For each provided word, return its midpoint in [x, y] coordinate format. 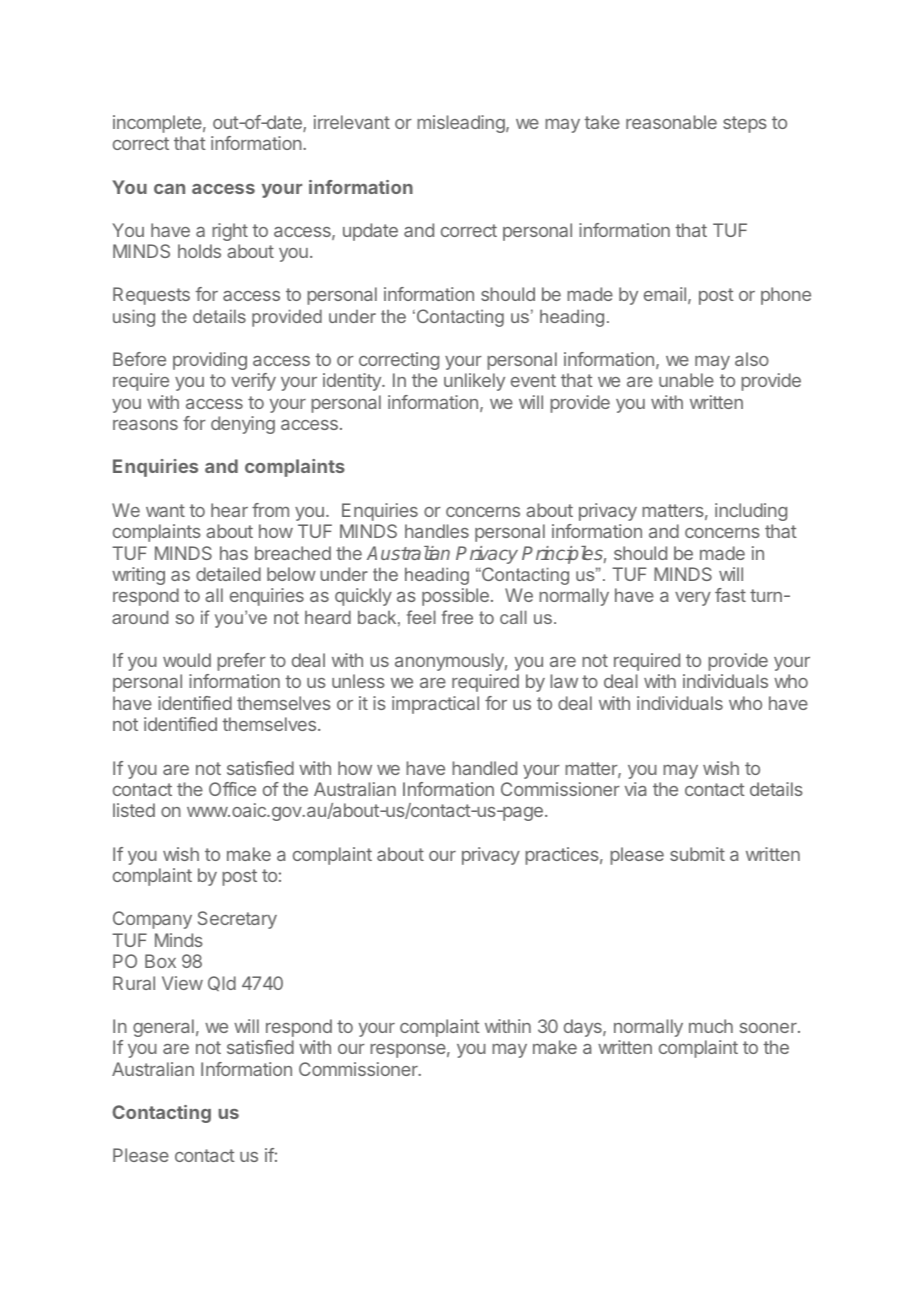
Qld [222, 983]
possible [455, 597]
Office [232, 789]
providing [210, 361]
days [584, 1028]
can [169, 189]
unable [686, 380]
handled [484, 768]
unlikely [474, 382]
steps [745, 124]
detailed [228, 574]
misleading [462, 124]
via [635, 789]
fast [730, 595]
